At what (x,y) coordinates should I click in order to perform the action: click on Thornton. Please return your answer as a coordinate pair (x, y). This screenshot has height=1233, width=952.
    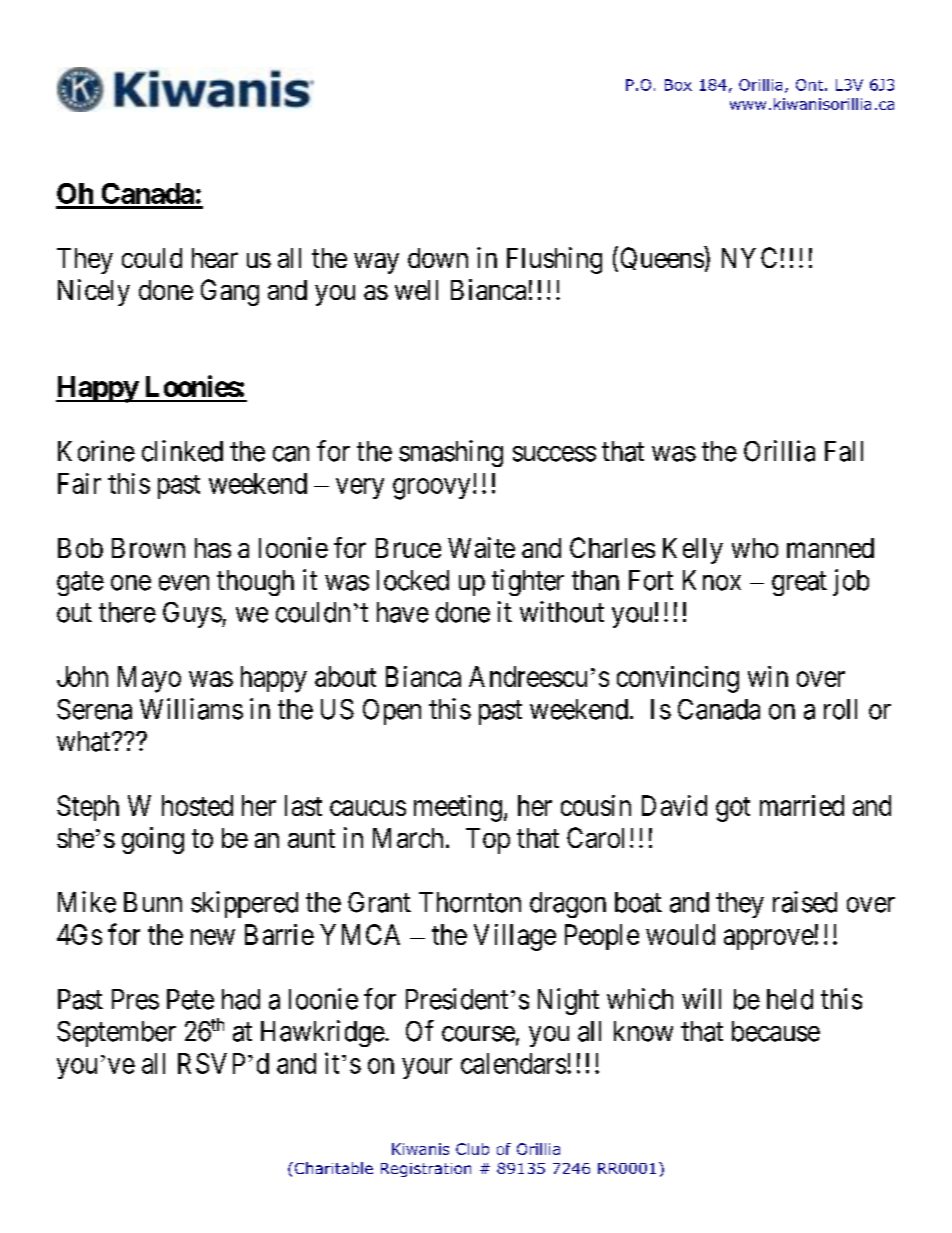
    Looking at the image, I should click on (470, 902).
